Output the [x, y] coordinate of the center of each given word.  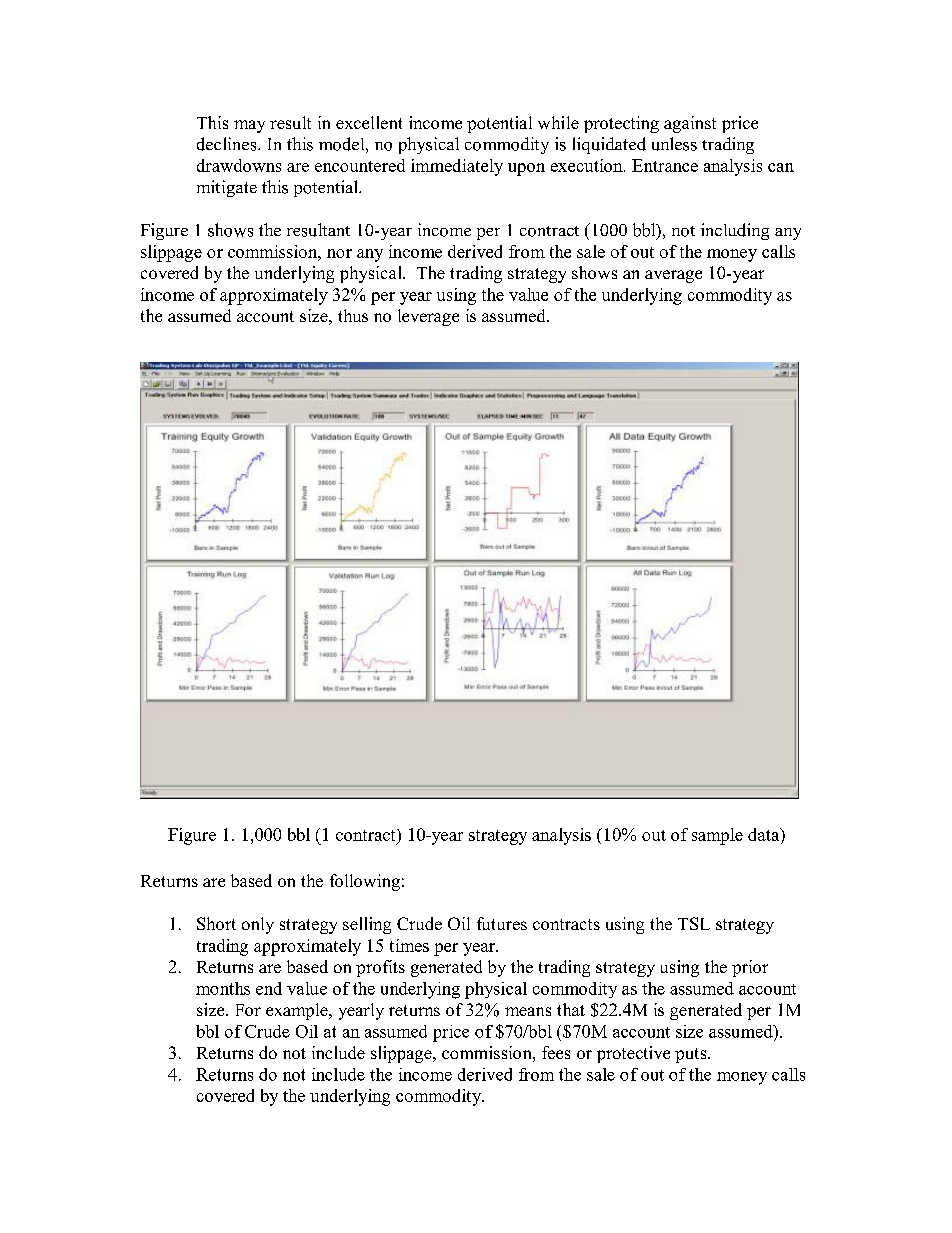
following [365, 882]
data [765, 834]
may [249, 126]
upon [526, 169]
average [673, 276]
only [258, 925]
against [690, 124]
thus [353, 315]
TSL [694, 923]
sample [717, 836]
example [298, 1011]
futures [502, 923]
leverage [428, 317]
